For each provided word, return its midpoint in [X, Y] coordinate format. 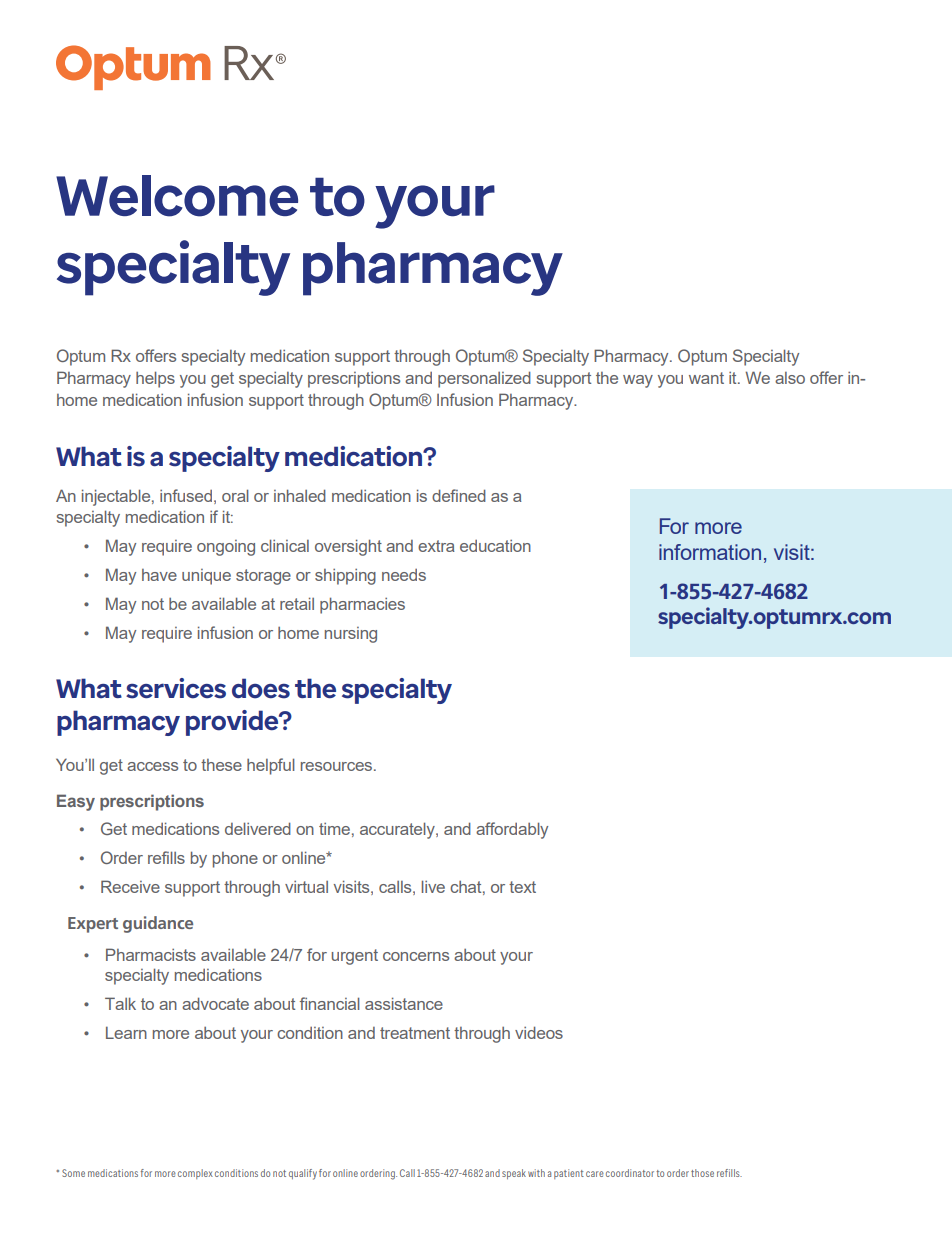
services [176, 688]
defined [459, 495]
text [522, 887]
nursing [351, 635]
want [706, 378]
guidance [158, 924]
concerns [416, 956]
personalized [484, 379]
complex [195, 1174]
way [638, 381]
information [710, 552]
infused [186, 495]
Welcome [177, 196]
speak [514, 1174]
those [702, 1173]
